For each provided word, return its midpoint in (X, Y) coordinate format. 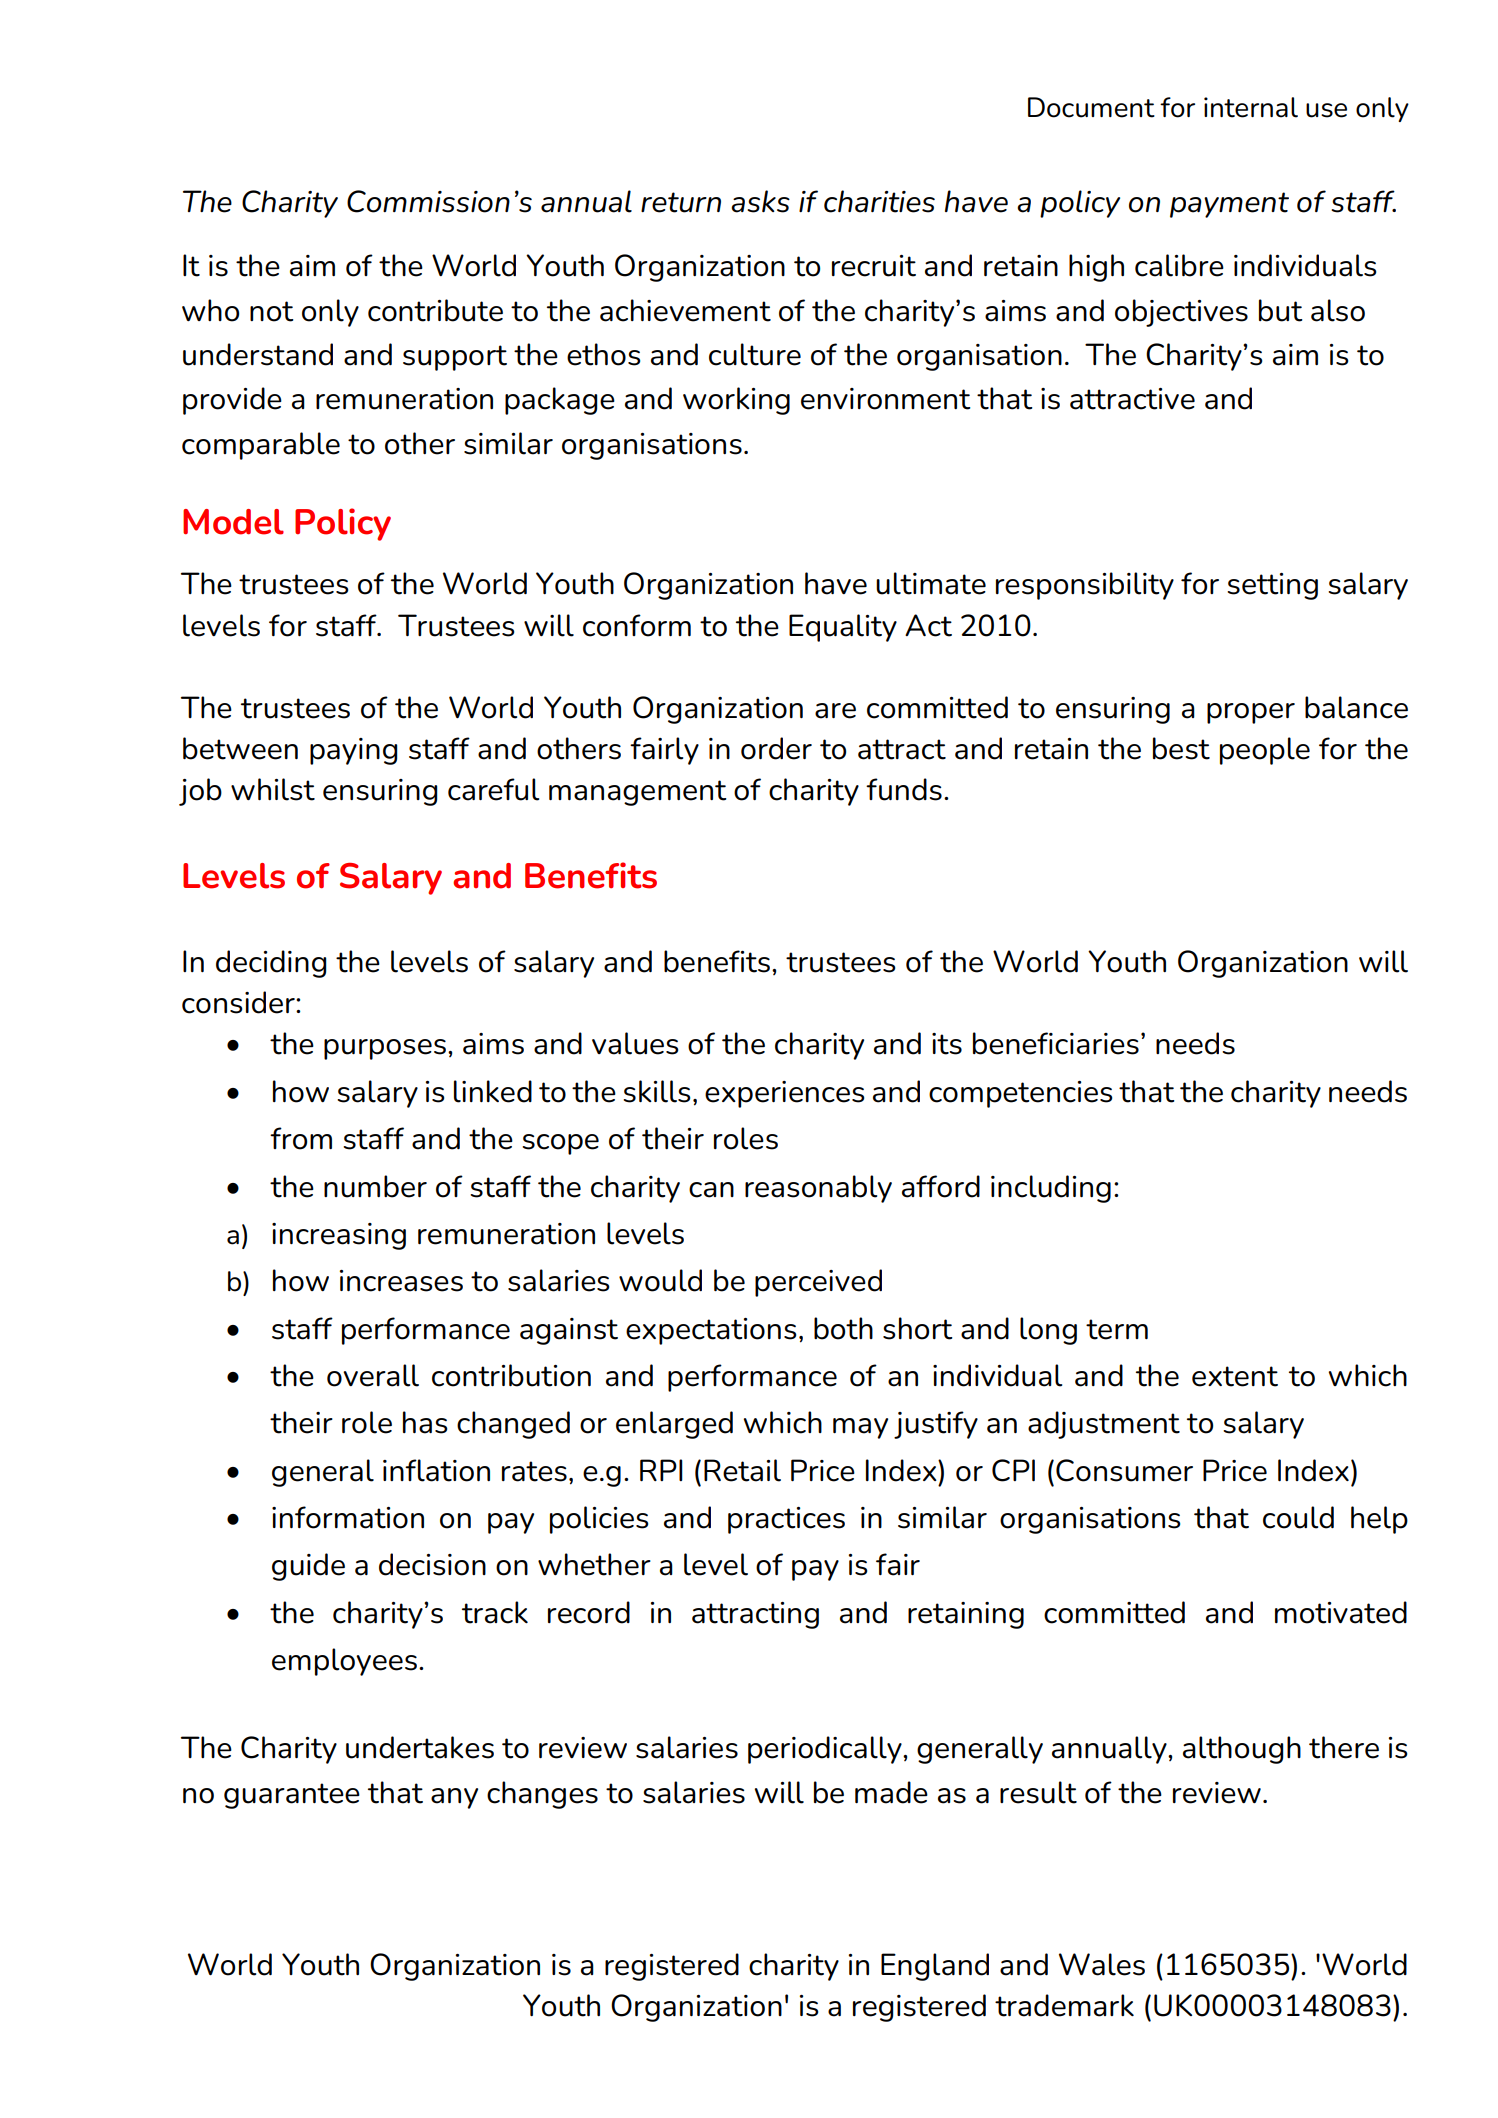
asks (760, 201)
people (1265, 751)
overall (373, 1375)
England (935, 1967)
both (843, 1328)
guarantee (292, 1796)
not (272, 311)
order (776, 748)
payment (1229, 205)
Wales (1102, 1964)
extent (1235, 1376)
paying (353, 751)
